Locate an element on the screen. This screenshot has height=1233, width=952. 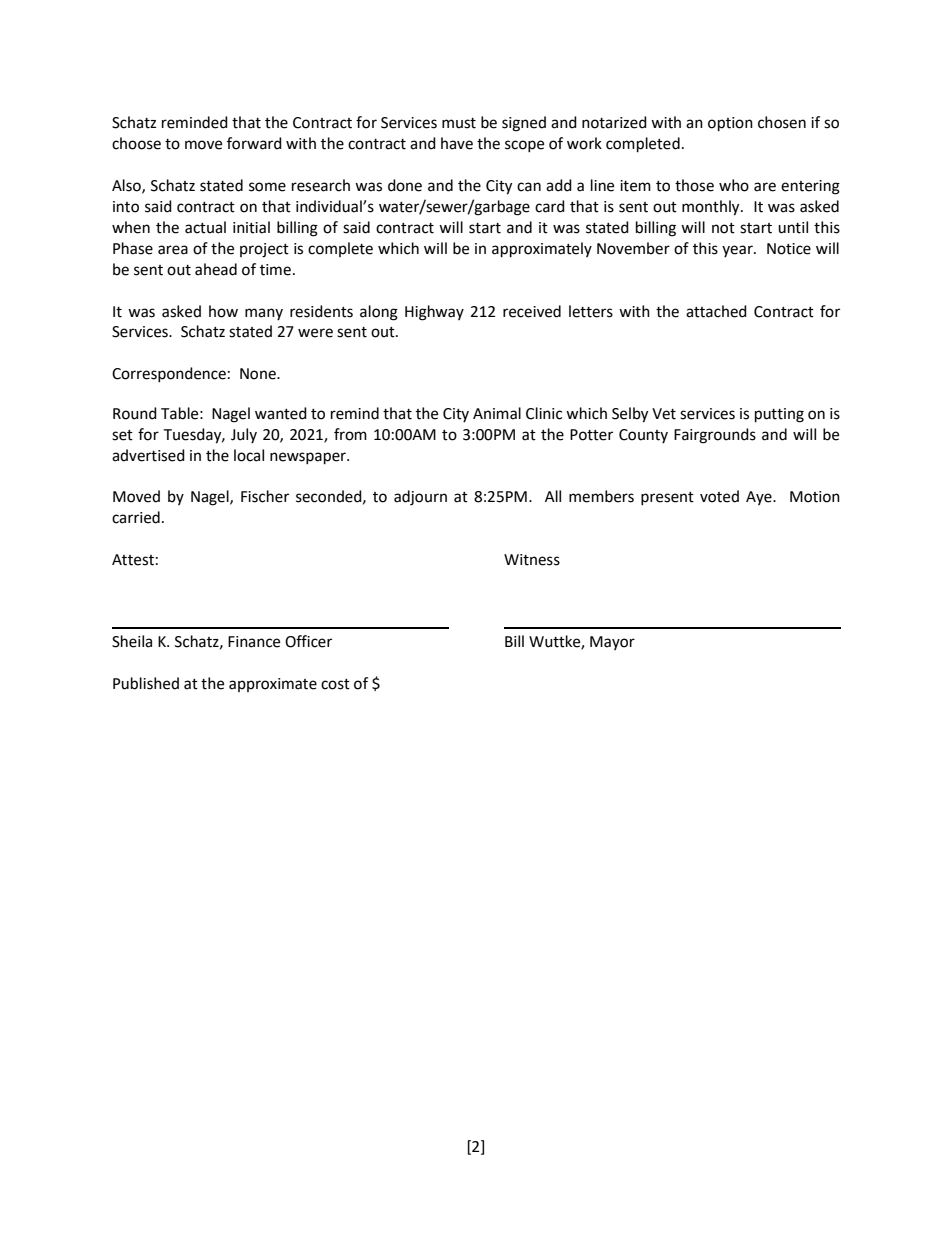
cost is located at coordinates (335, 684).
